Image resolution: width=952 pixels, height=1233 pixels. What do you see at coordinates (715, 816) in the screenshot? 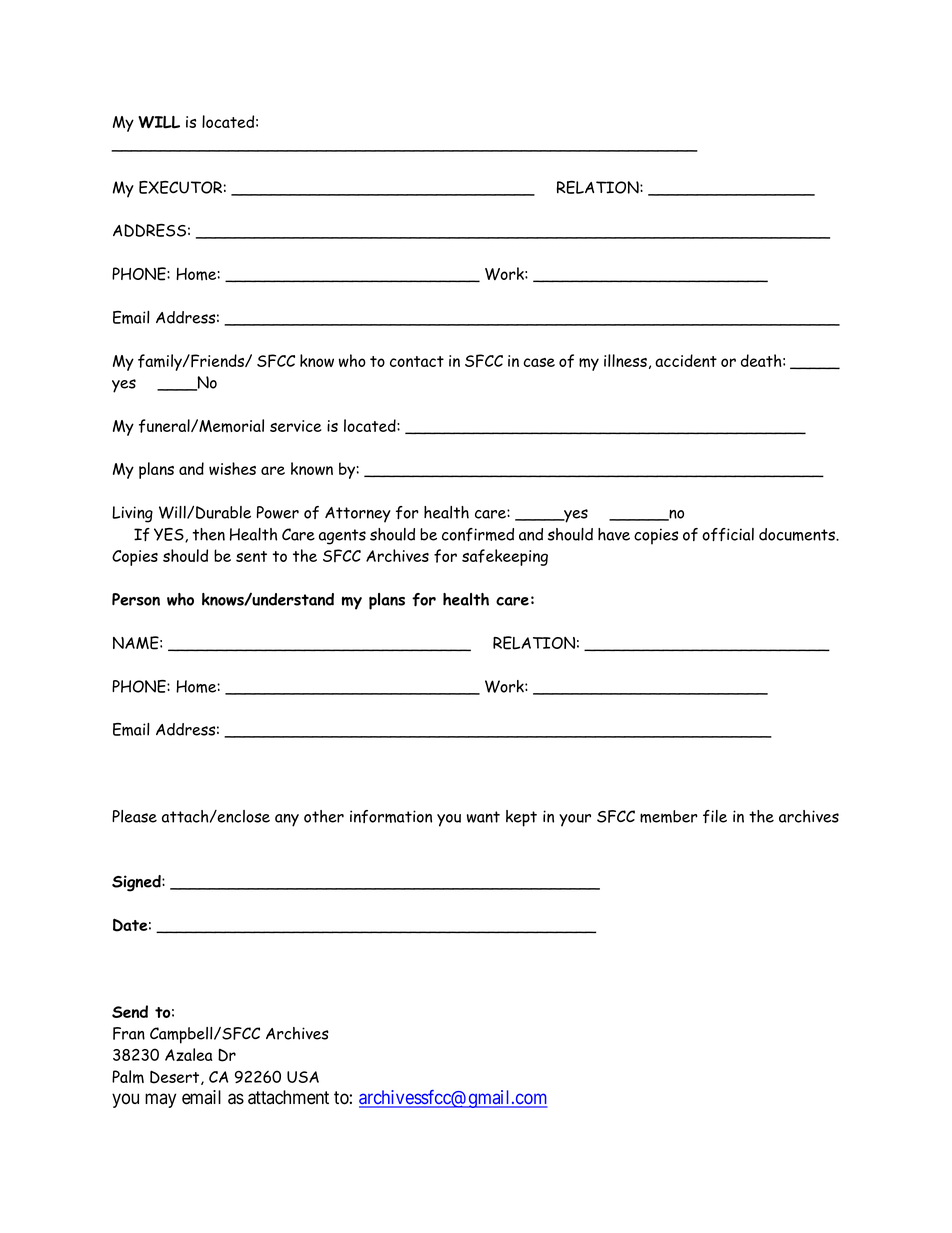
I see `file` at bounding box center [715, 816].
